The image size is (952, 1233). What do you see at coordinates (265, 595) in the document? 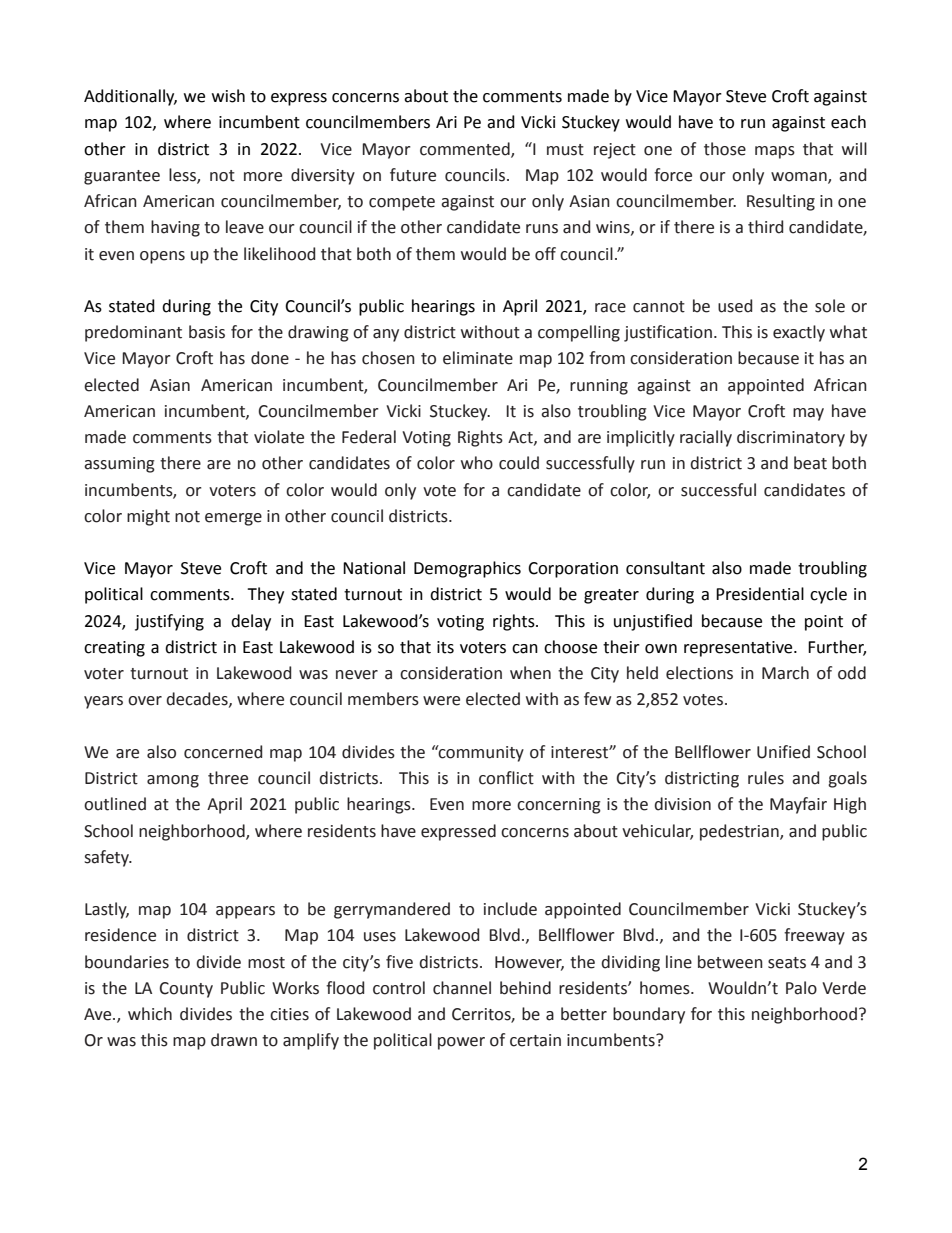
I see `They` at bounding box center [265, 595].
